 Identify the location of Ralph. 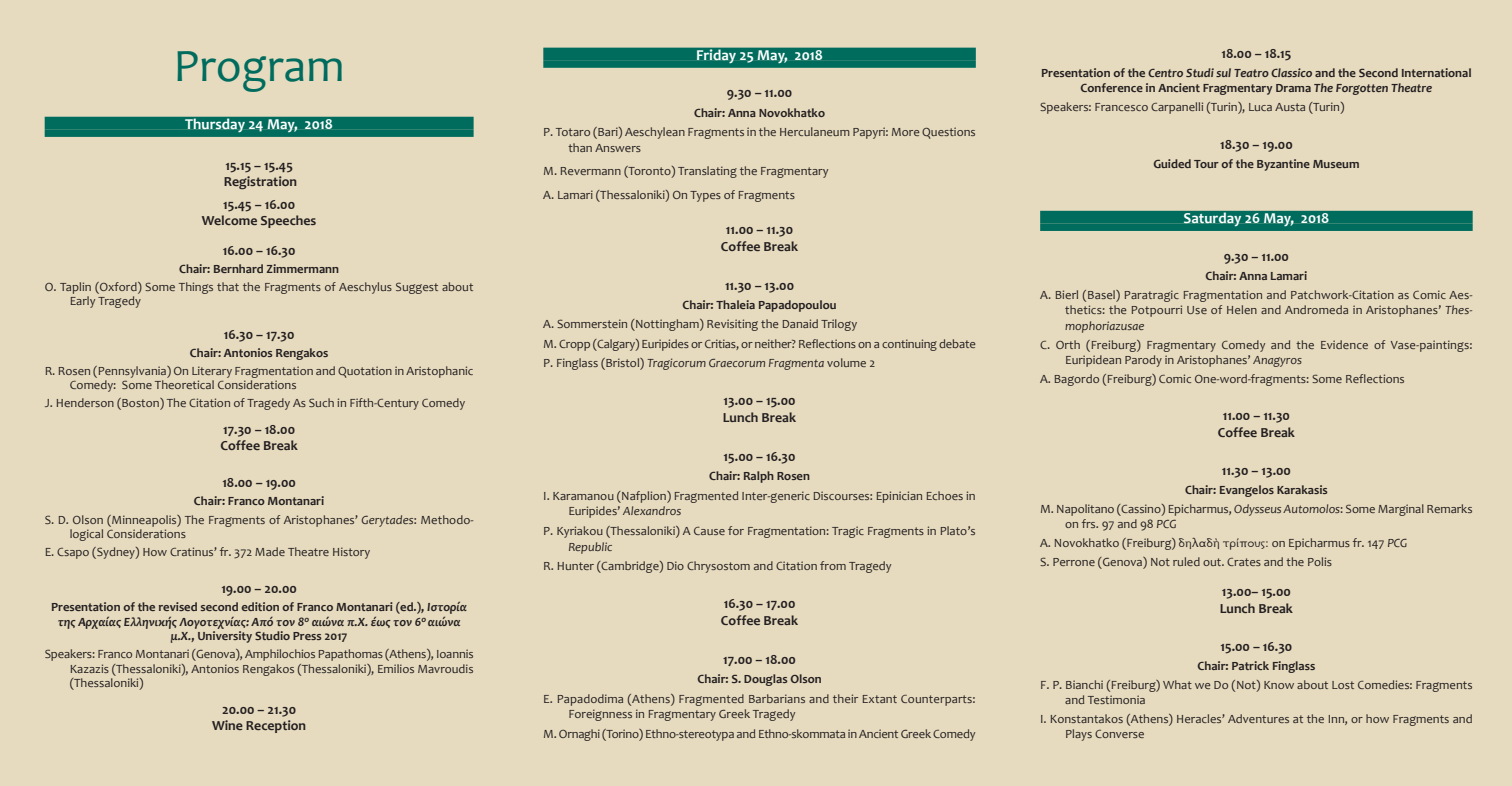
(759, 477).
